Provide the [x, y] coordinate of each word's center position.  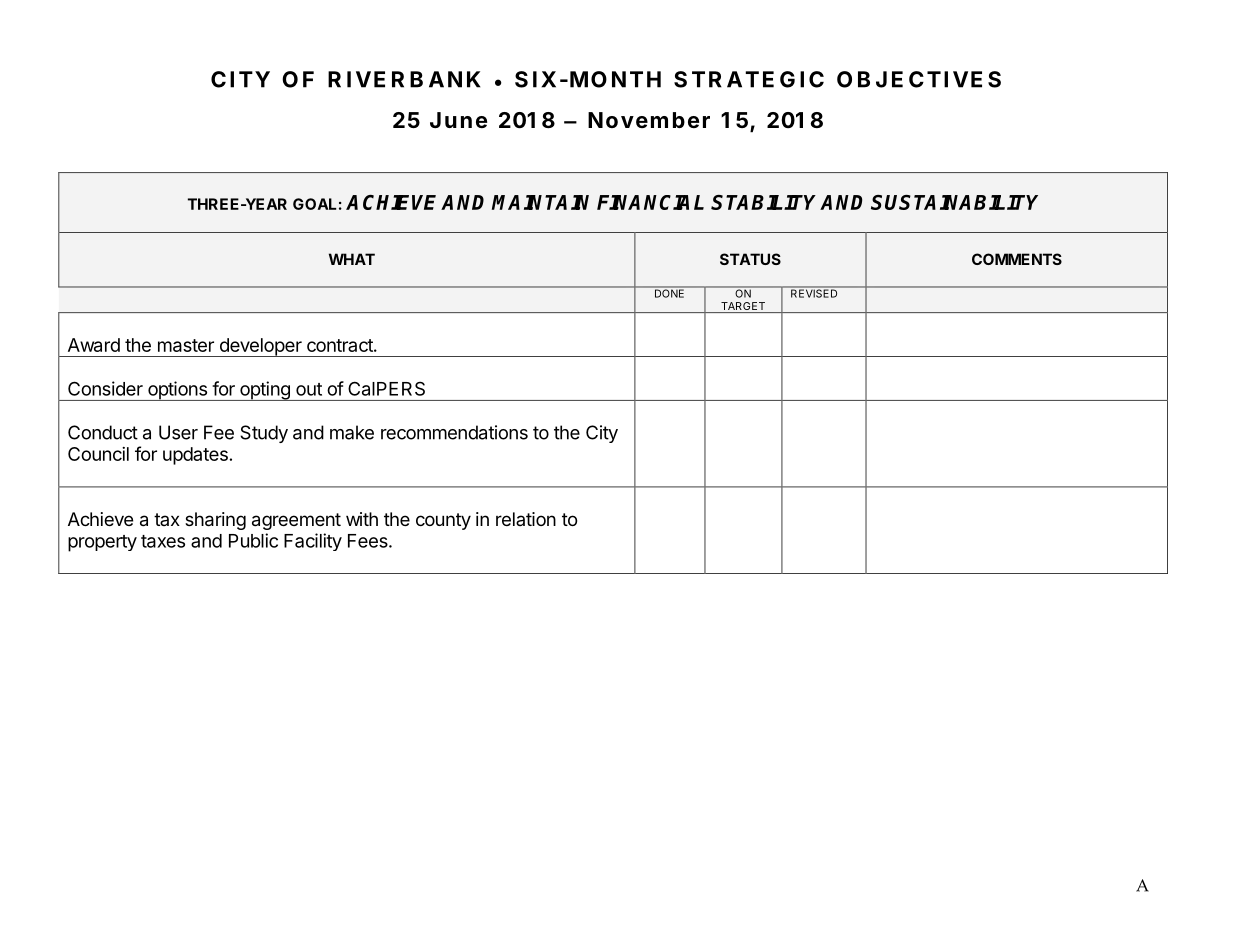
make [352, 432]
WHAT [352, 259]
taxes [163, 541]
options [177, 391]
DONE [669, 292]
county [443, 521]
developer [260, 347]
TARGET [743, 307]
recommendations [454, 432]
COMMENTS [1017, 259]
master [186, 345]
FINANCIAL [650, 202]
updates [195, 456]
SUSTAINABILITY [954, 202]
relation [526, 519]
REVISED [814, 292]
